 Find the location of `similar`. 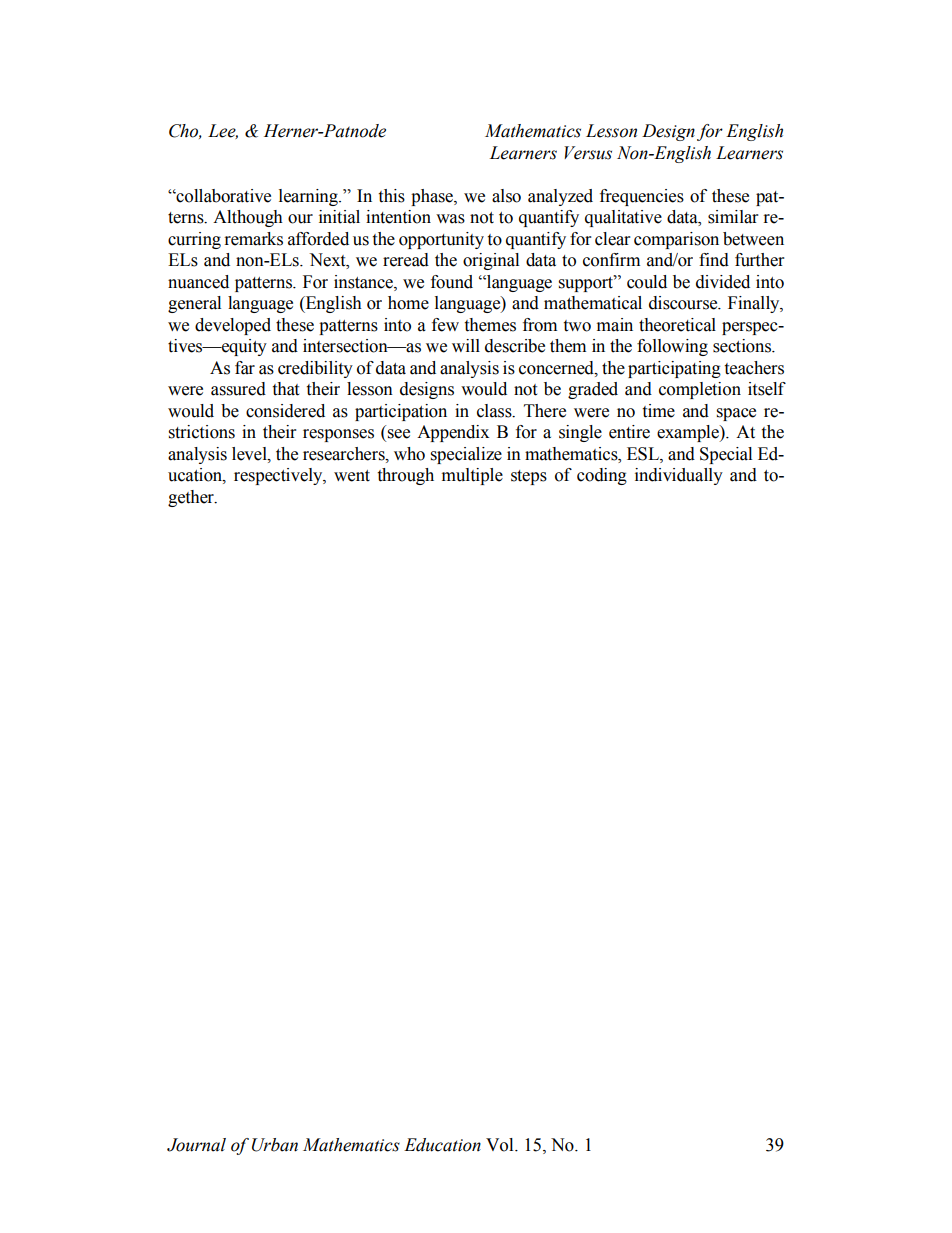

similar is located at coordinates (733, 217).
